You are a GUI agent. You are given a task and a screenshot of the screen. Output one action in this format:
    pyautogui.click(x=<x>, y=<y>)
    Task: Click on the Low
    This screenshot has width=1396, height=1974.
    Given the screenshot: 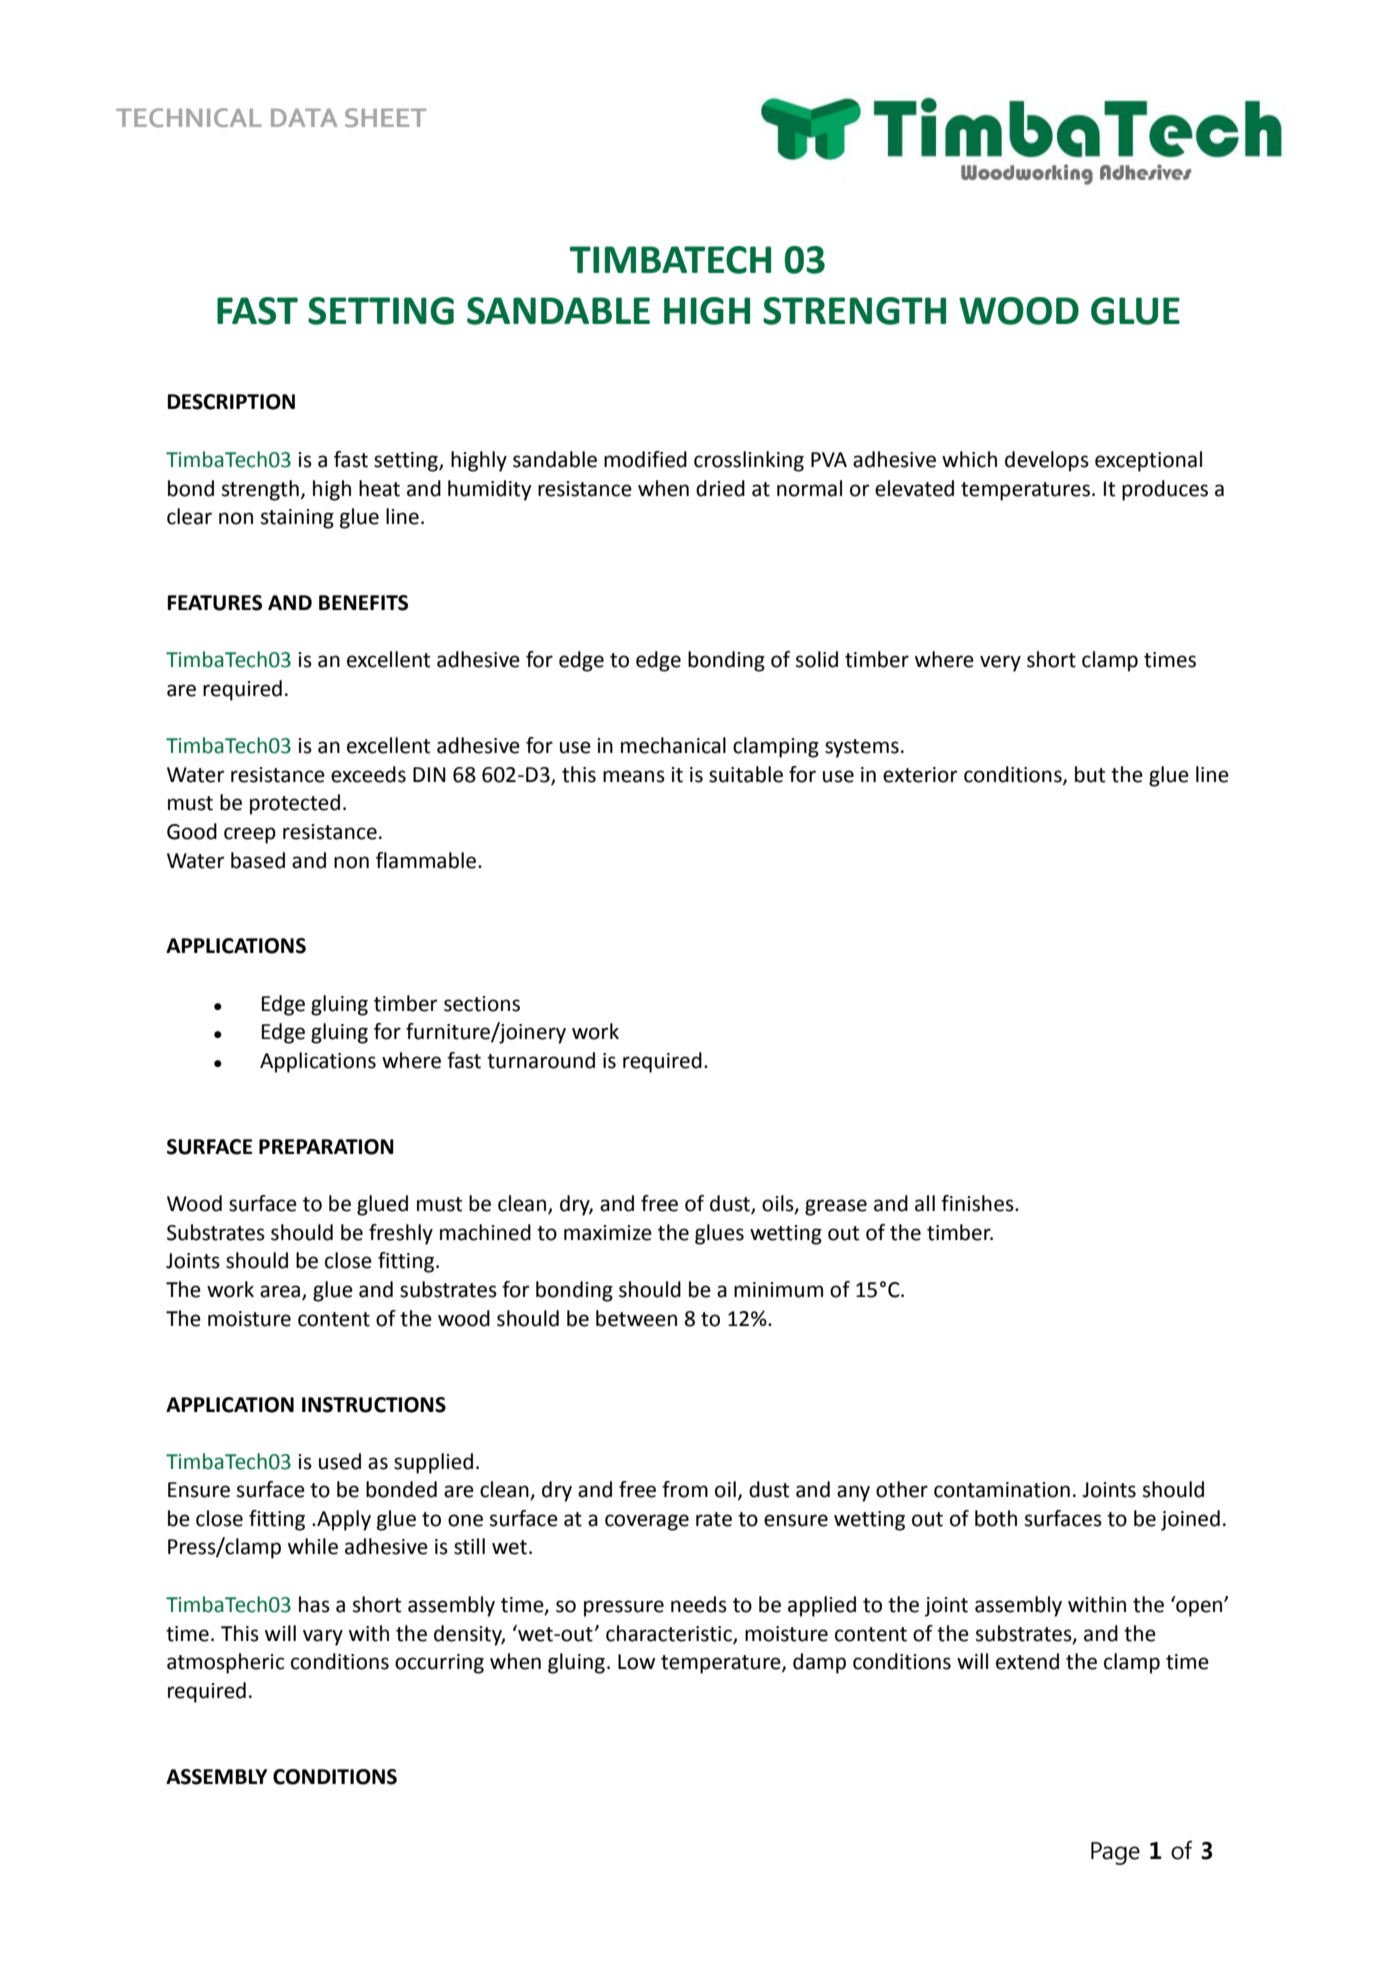 What is the action you would take?
    pyautogui.click(x=636, y=1662)
